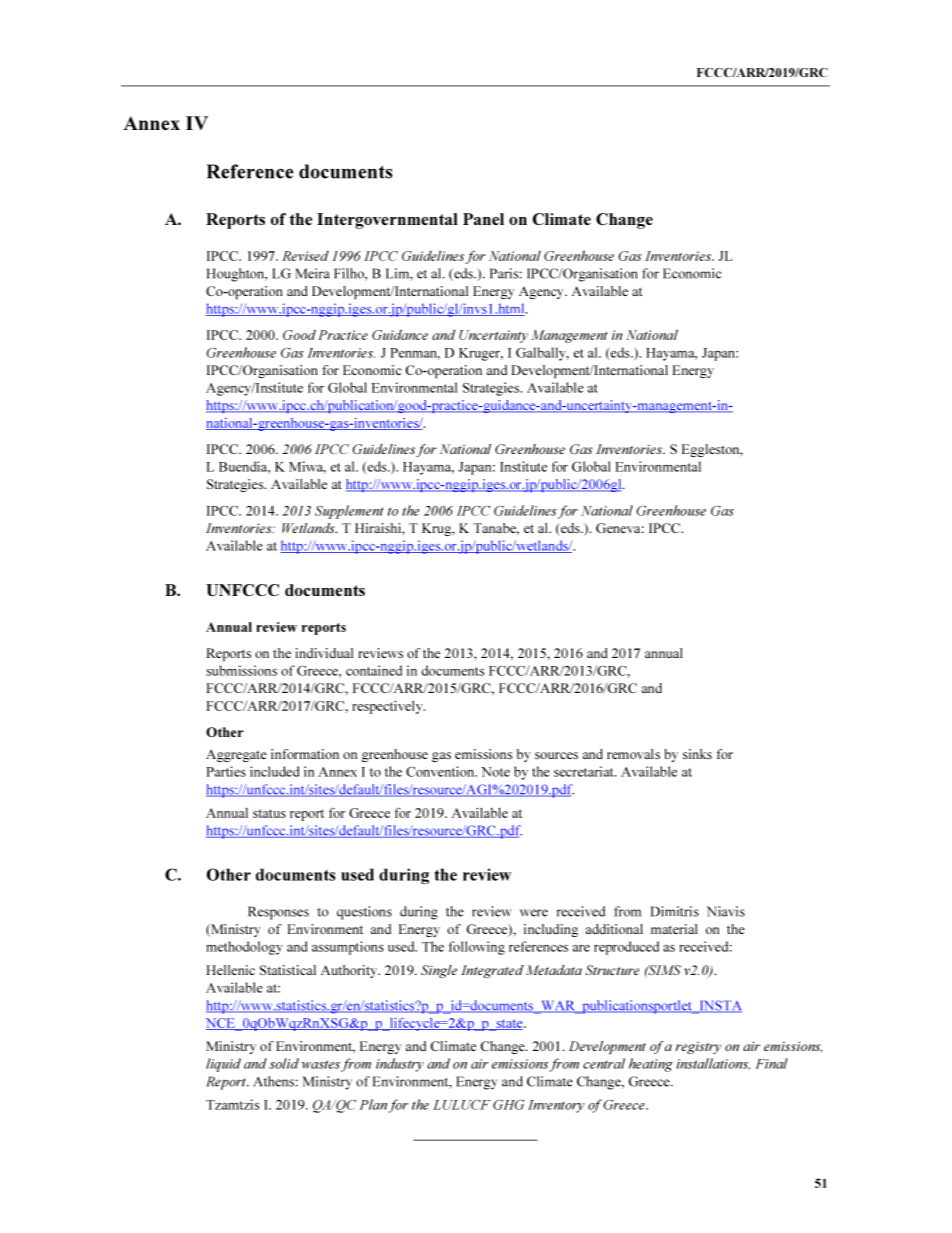 The image size is (952, 1233). What do you see at coordinates (508, 1105) in the screenshot?
I see `GHG` at bounding box center [508, 1105].
